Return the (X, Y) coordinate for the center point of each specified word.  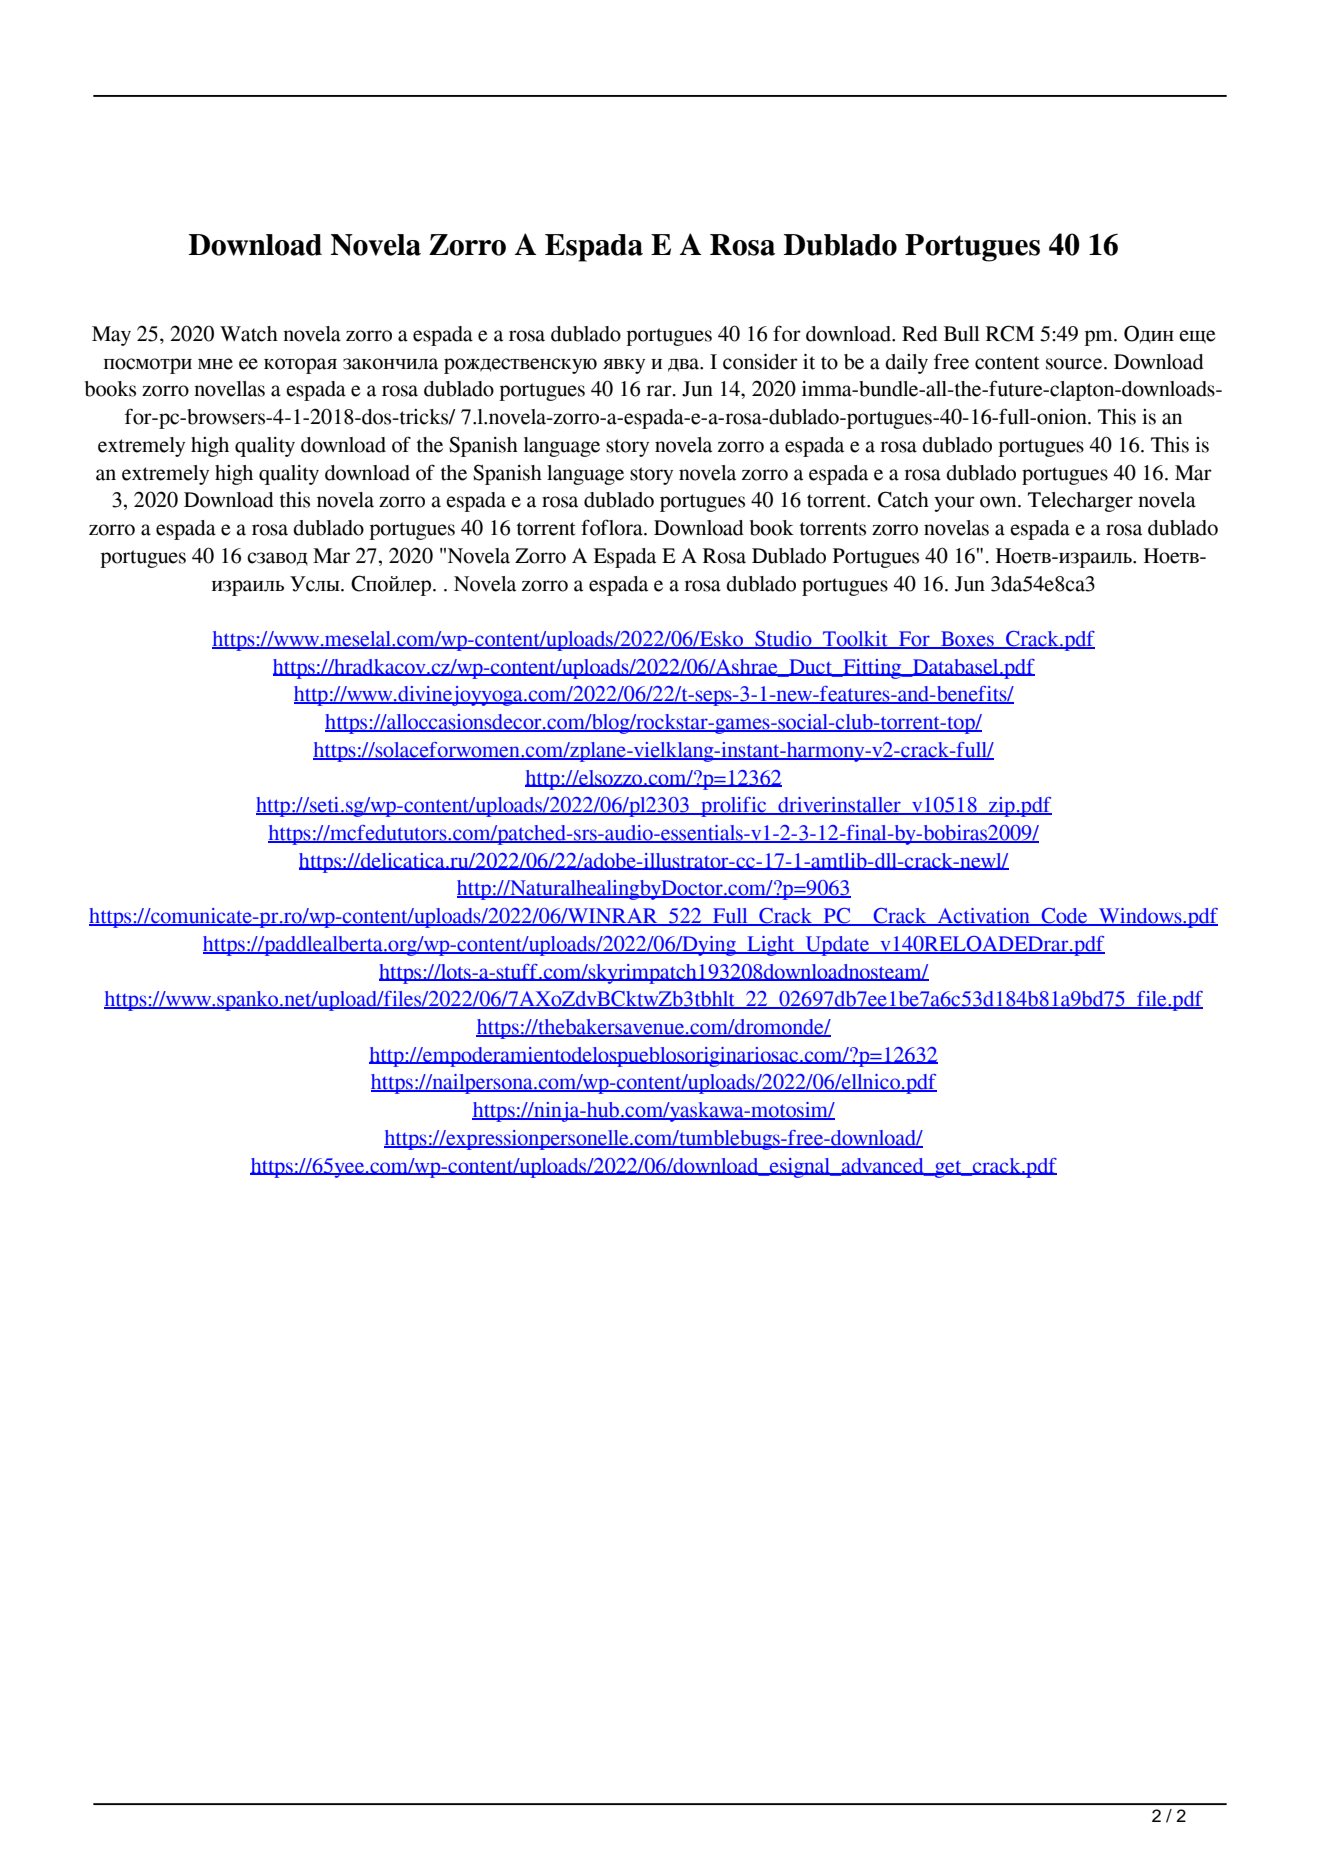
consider (760, 362)
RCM (1010, 333)
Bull (962, 334)
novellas (229, 389)
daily (906, 364)
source (1075, 364)
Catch (903, 499)
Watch (249, 334)
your (954, 504)
